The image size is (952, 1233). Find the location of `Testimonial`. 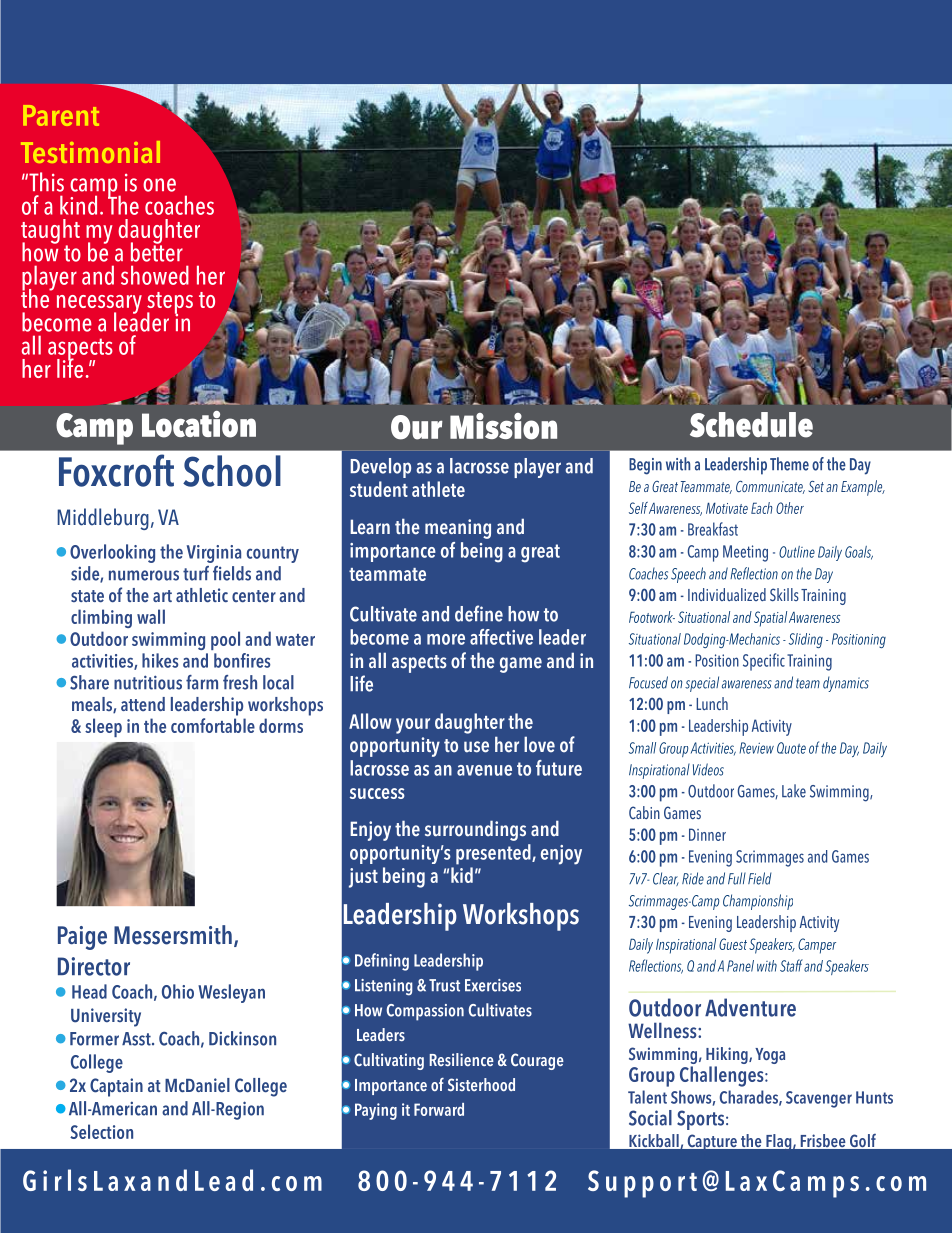

Testimonial is located at coordinates (90, 152).
